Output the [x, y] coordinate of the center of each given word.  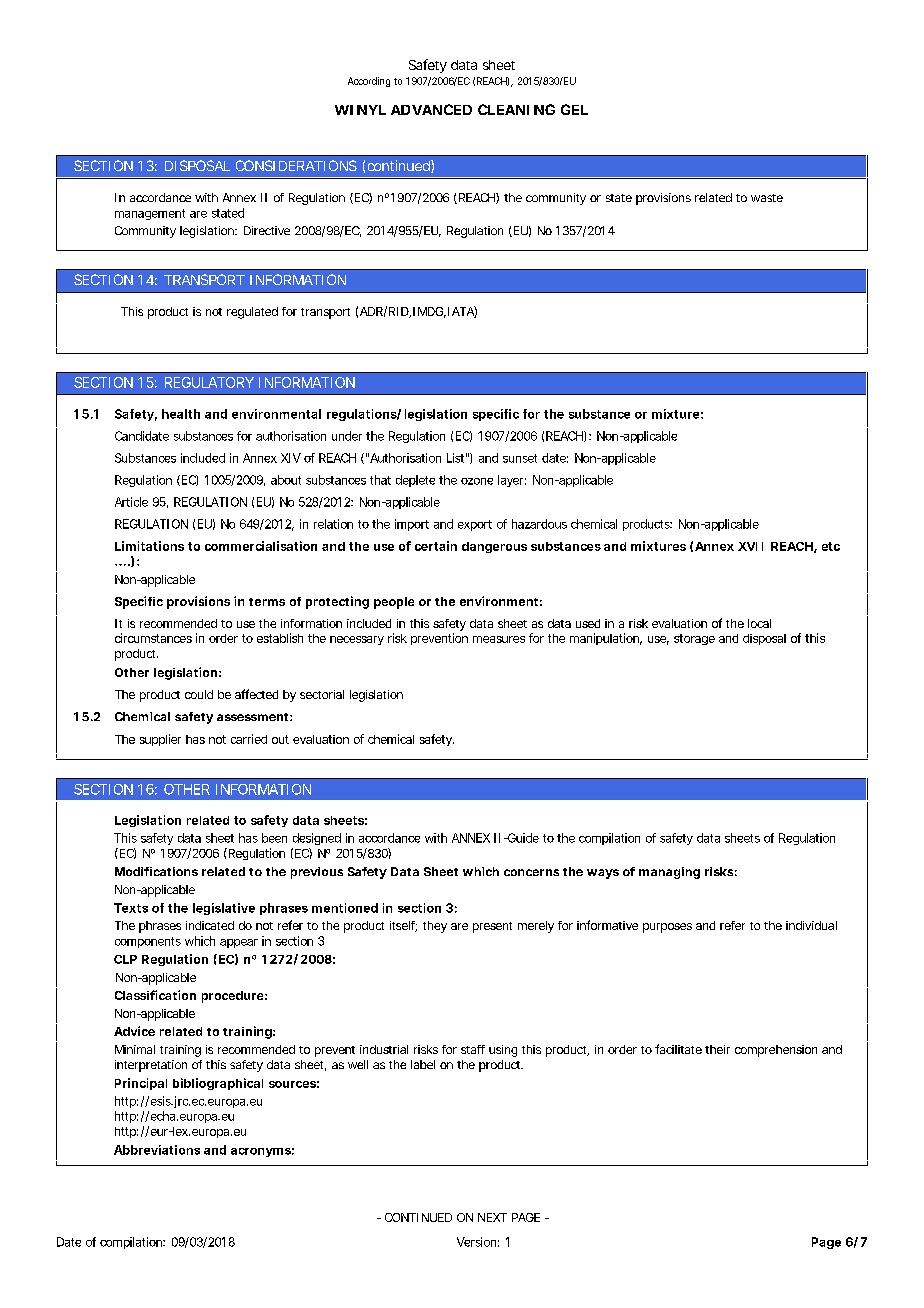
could [199, 694]
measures [499, 639]
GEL [574, 109]
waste [767, 198]
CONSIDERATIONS [296, 165]
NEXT [492, 1217]
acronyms [261, 1152]
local [759, 623]
